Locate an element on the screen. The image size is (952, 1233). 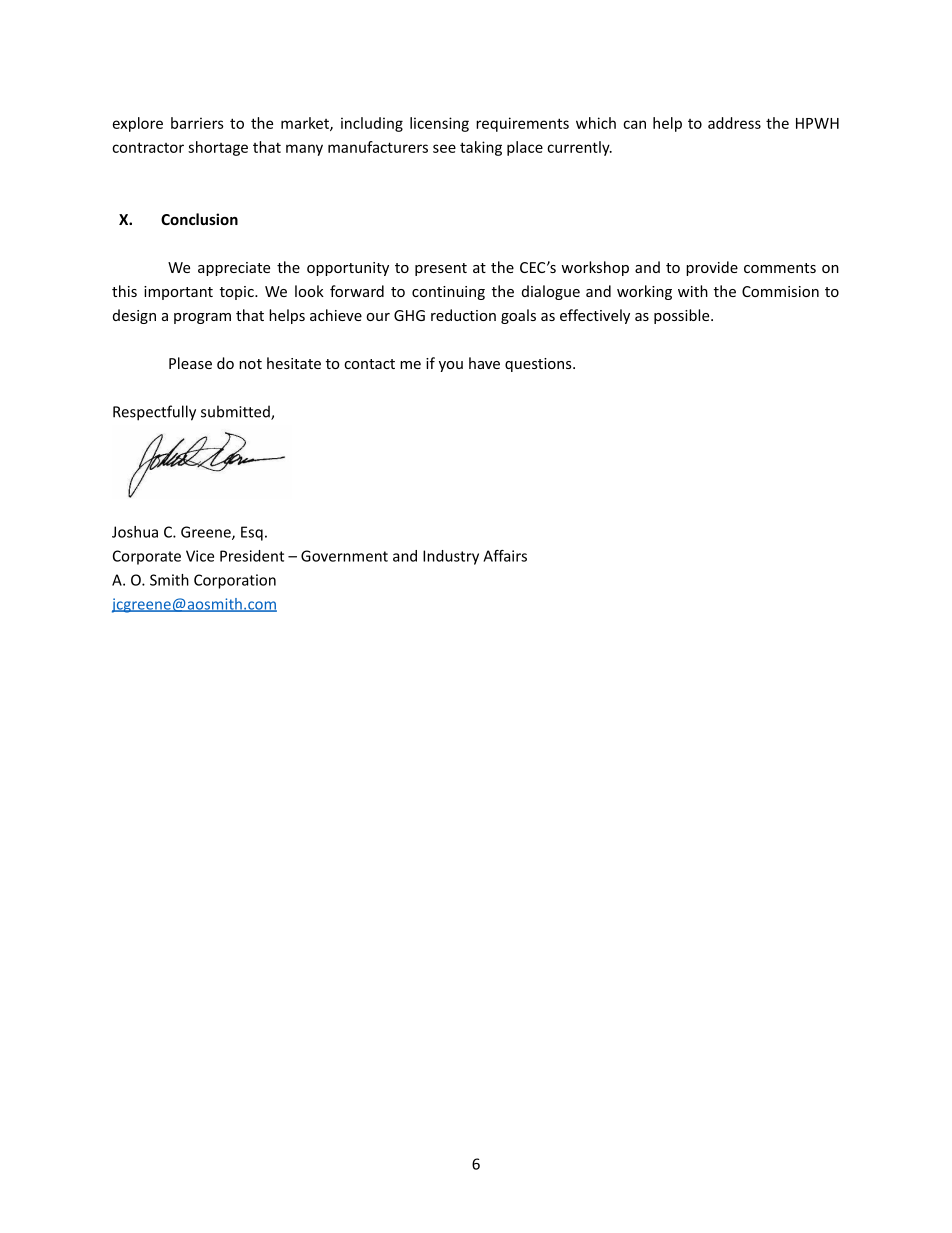
shortage is located at coordinates (218, 148).
